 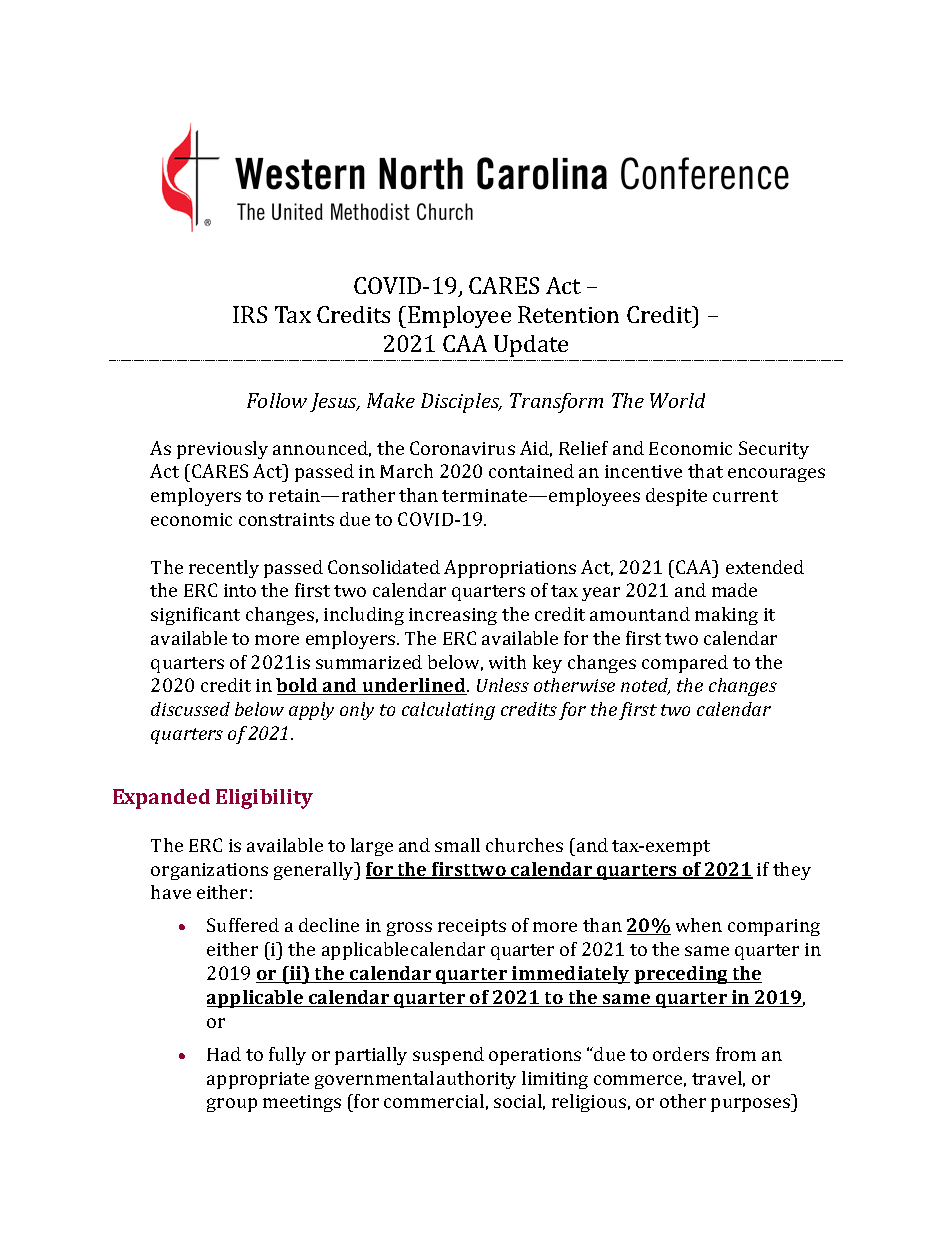 I want to click on Appropriations, so click(x=510, y=569).
